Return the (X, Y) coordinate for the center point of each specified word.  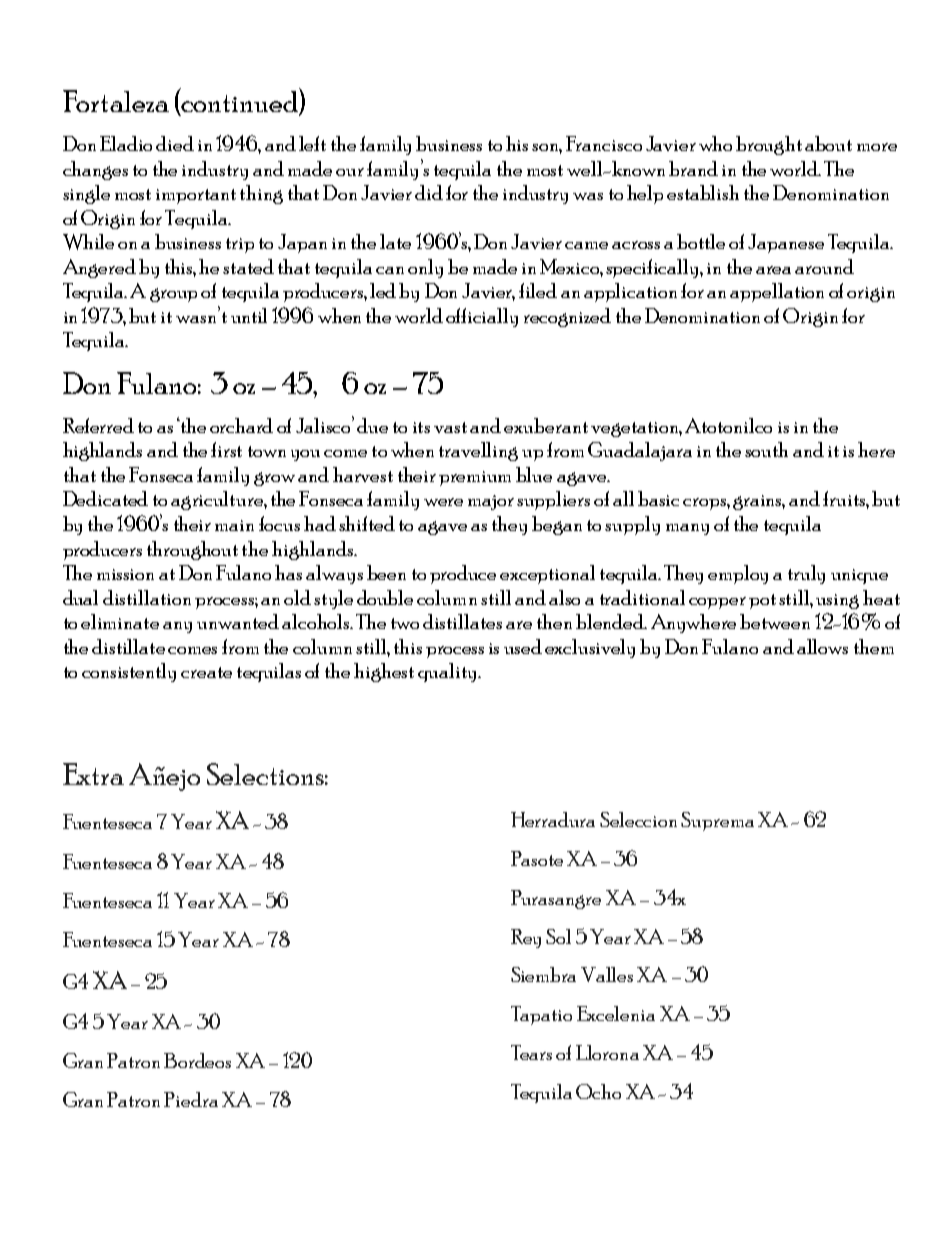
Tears (531, 1052)
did (429, 192)
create (206, 672)
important (196, 196)
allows (822, 646)
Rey (526, 938)
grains (759, 502)
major (491, 502)
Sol (558, 936)
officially (482, 317)
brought (769, 145)
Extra (93, 774)
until (249, 315)
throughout (192, 550)
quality (448, 672)
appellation (777, 292)
